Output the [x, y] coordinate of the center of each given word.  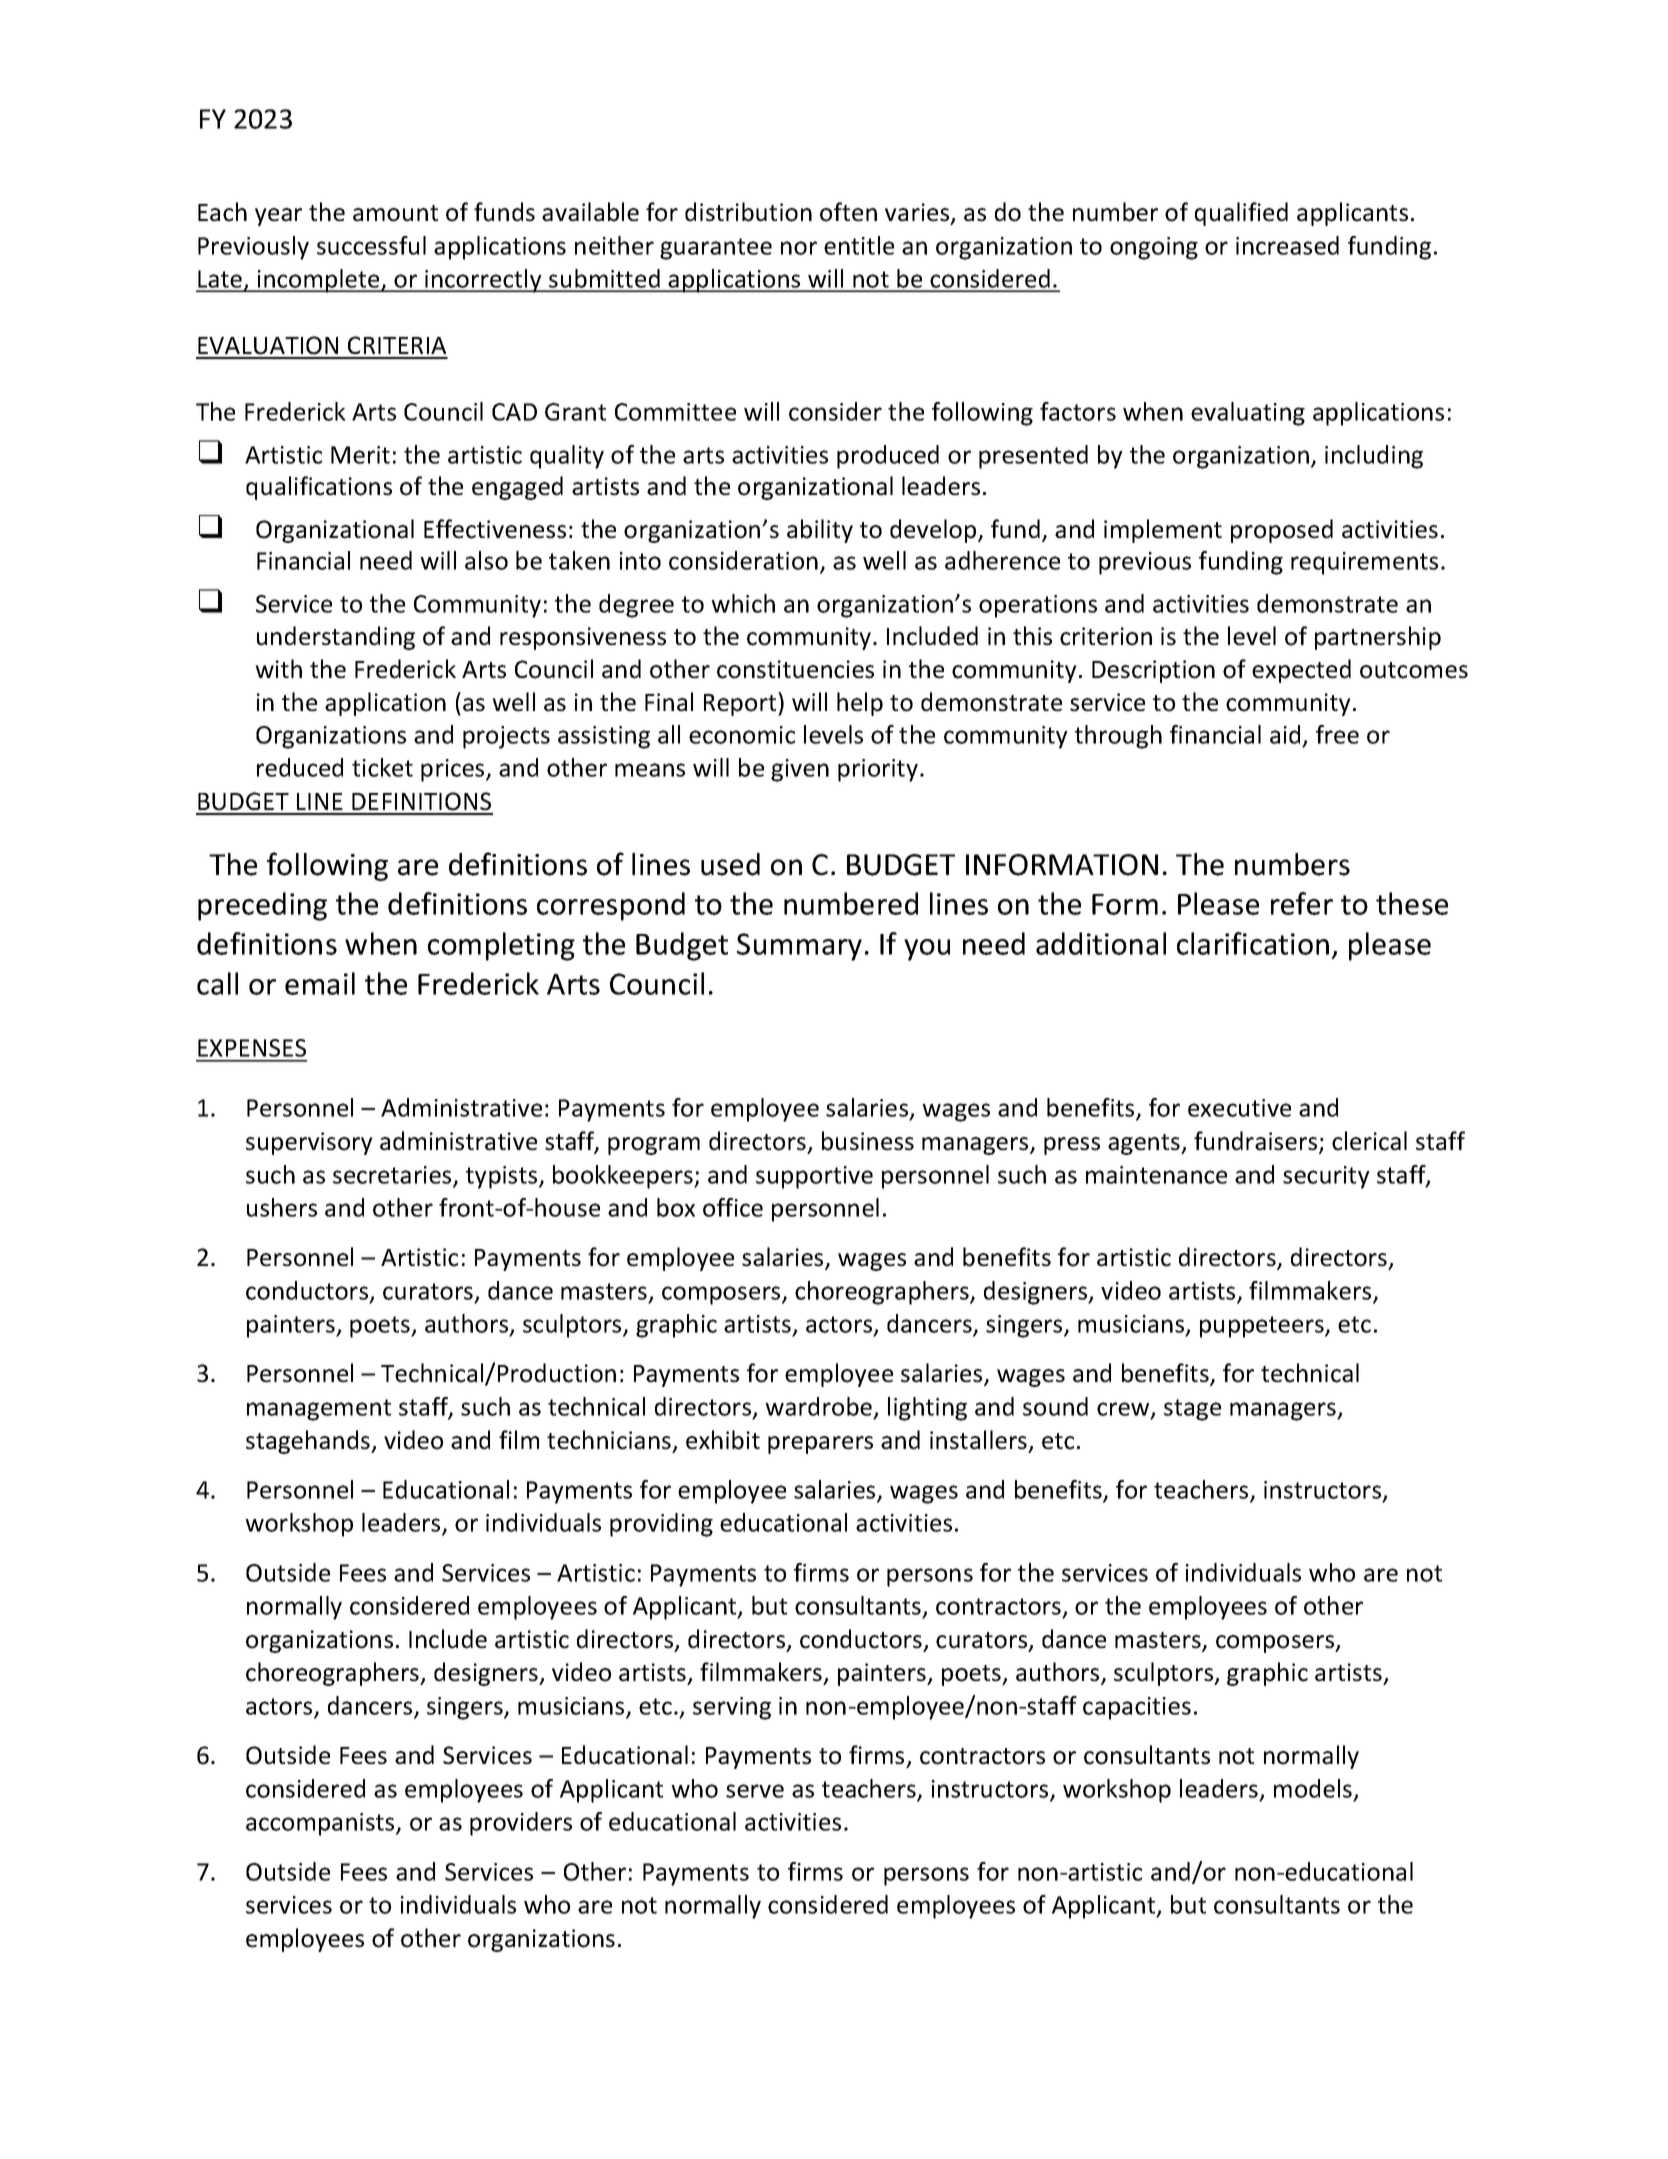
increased [1287, 245]
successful [371, 245]
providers [521, 1824]
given [800, 770]
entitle [859, 245]
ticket [382, 767]
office [733, 1207]
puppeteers [1263, 1327]
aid [1286, 736]
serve [755, 1791]
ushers [282, 1207]
